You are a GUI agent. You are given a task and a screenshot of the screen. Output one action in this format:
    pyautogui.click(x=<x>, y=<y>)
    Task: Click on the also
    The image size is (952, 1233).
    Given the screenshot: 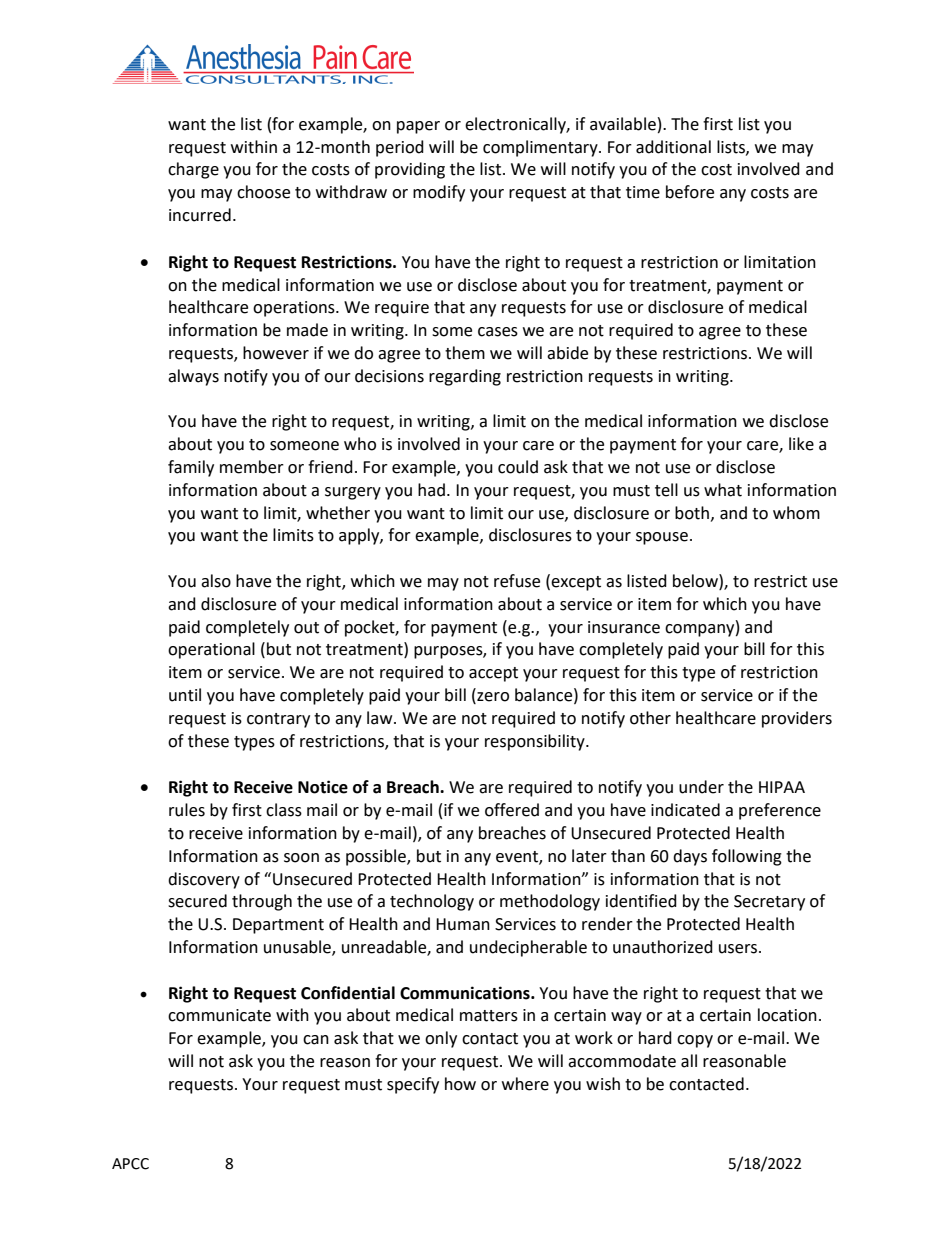 What is the action you would take?
    pyautogui.click(x=216, y=581)
